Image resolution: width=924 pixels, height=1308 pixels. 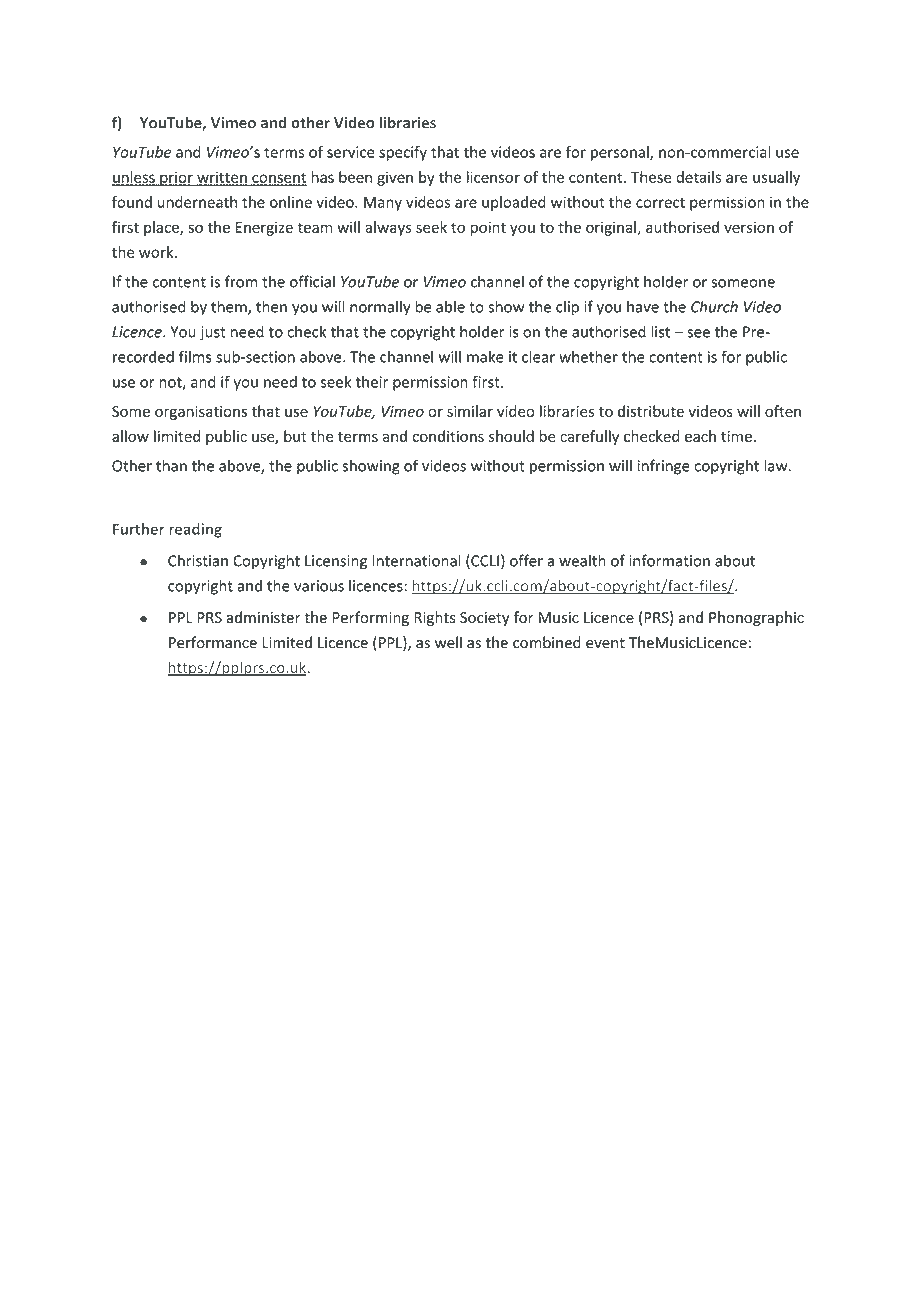 I want to click on details, so click(x=698, y=177).
